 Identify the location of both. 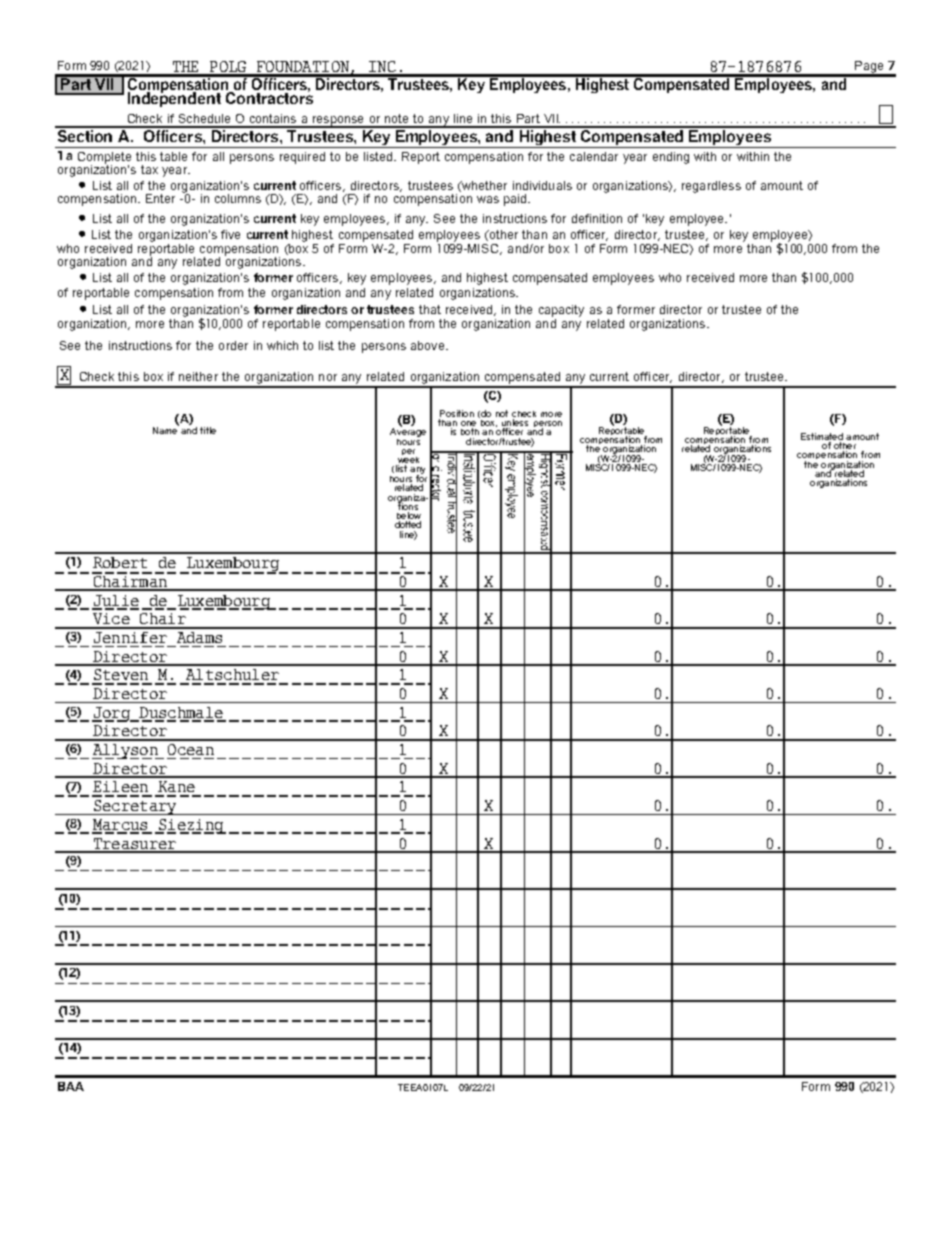
(470, 431).
